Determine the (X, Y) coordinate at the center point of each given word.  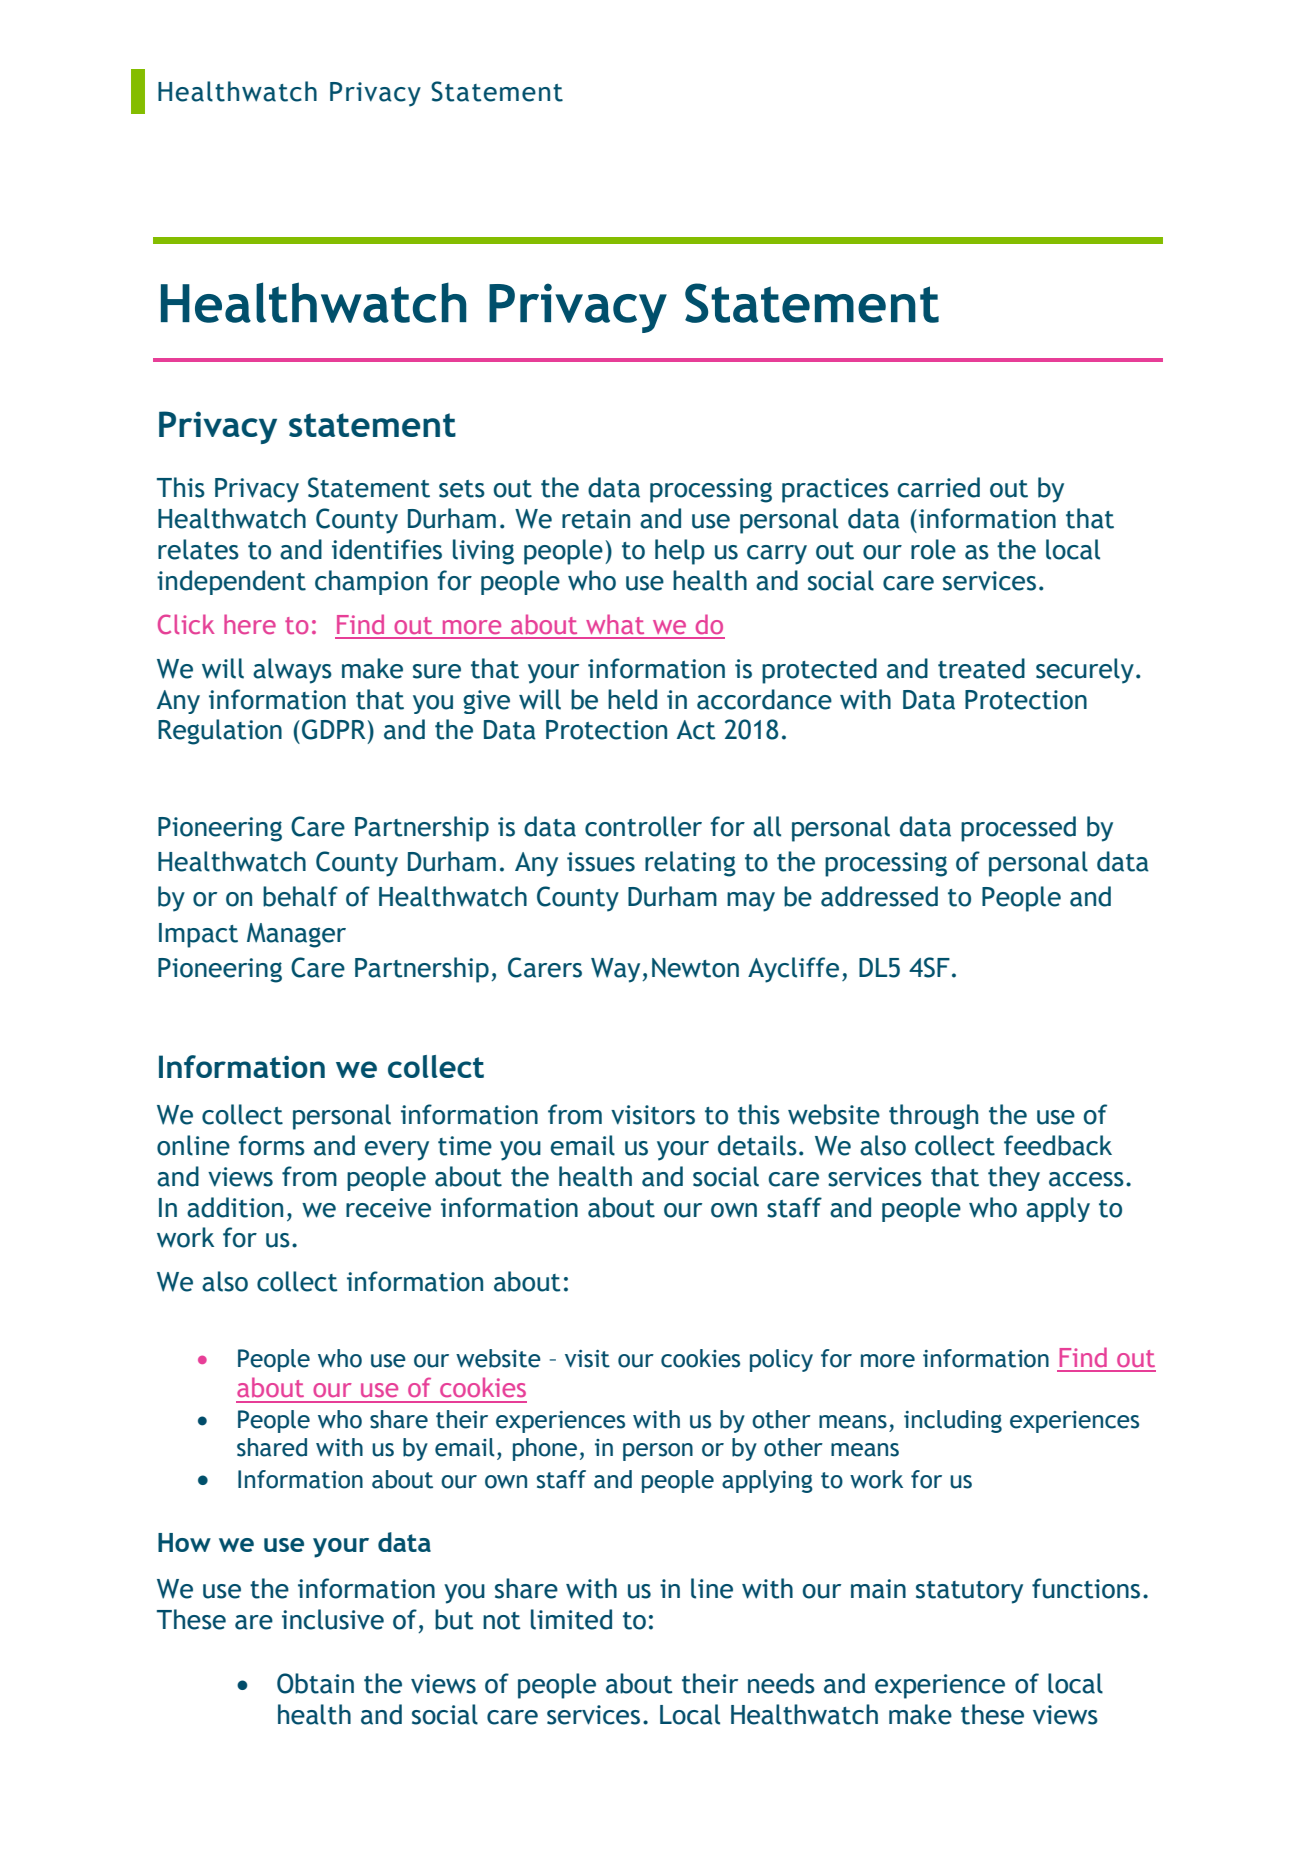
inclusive (333, 1619)
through (933, 1117)
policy (781, 1360)
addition (235, 1207)
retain (596, 519)
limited (571, 1619)
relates (198, 549)
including (953, 1421)
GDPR (334, 729)
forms (271, 1145)
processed (1018, 829)
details (757, 1145)
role (933, 549)
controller (643, 826)
